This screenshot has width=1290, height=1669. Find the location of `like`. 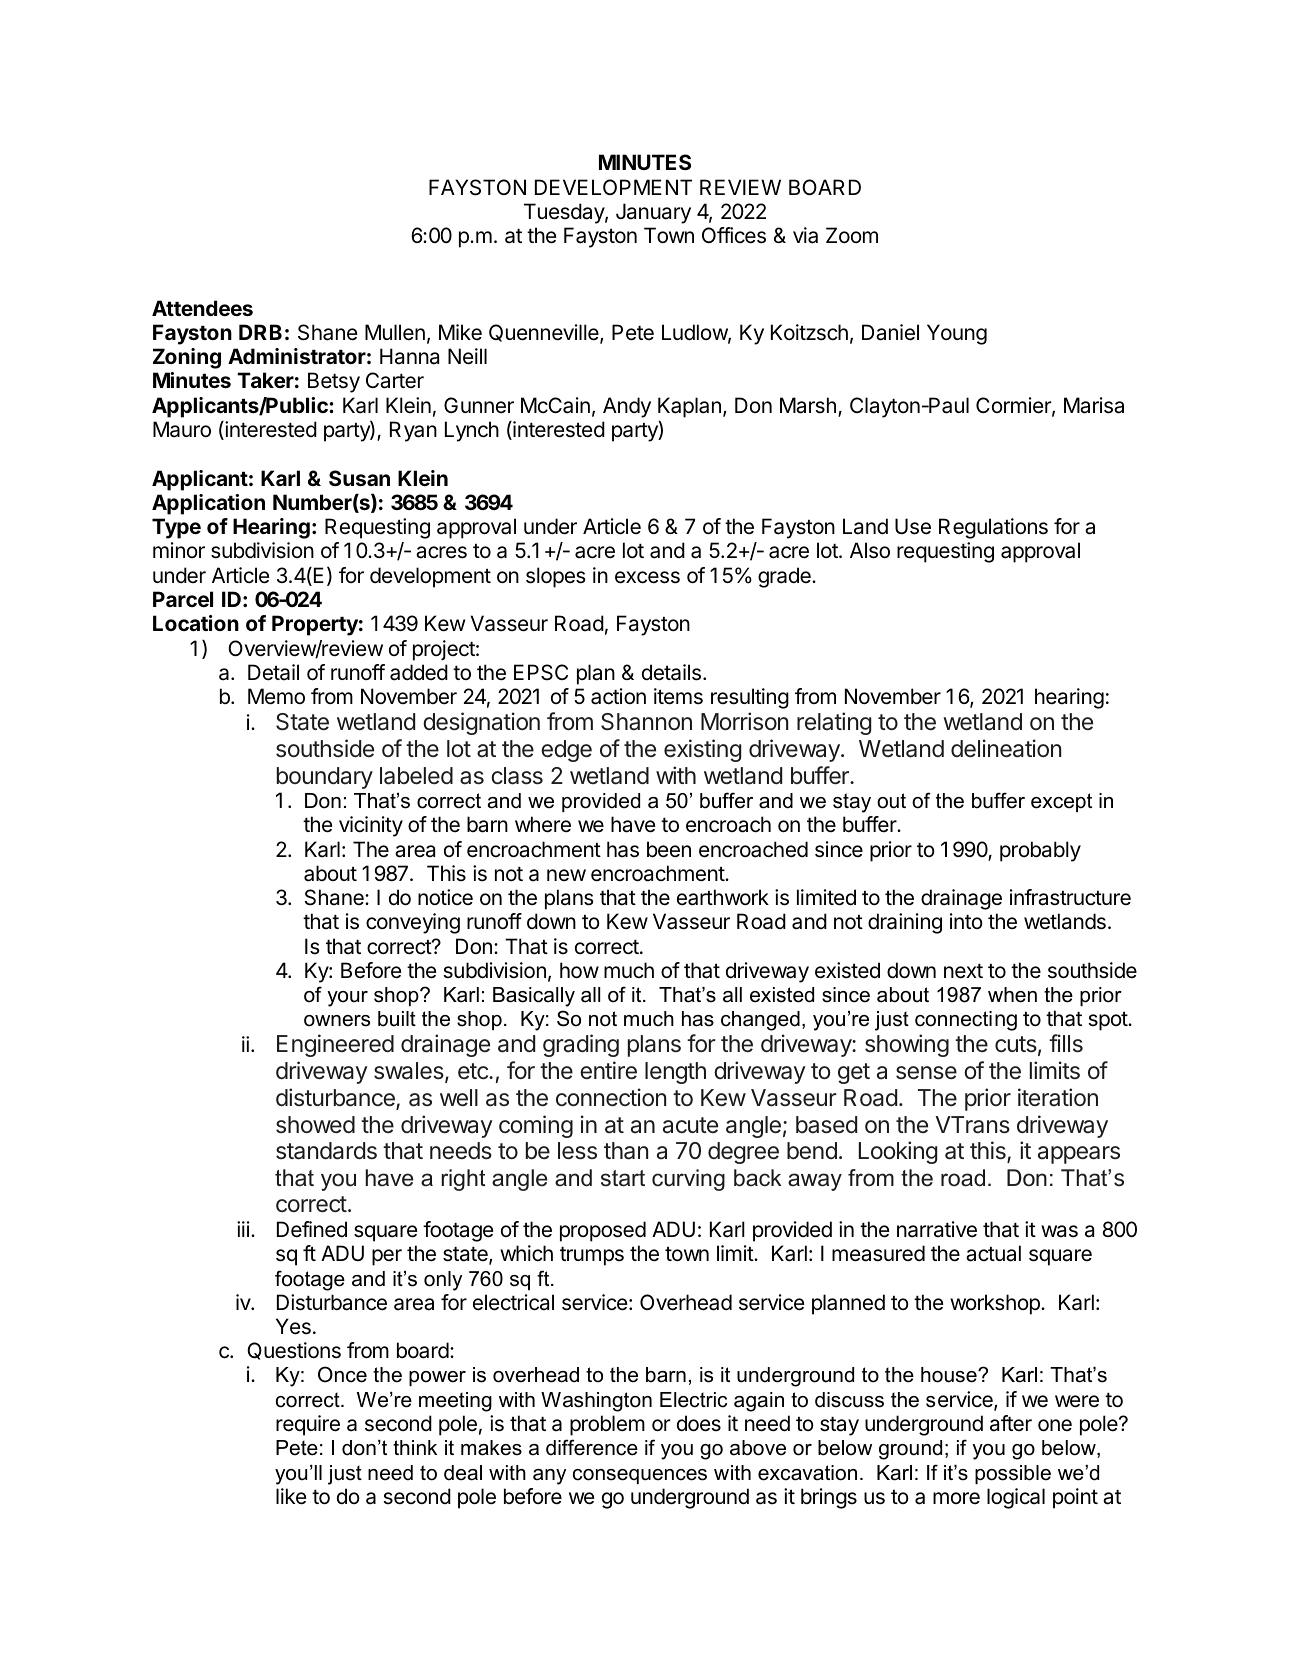

like is located at coordinates (291, 1496).
